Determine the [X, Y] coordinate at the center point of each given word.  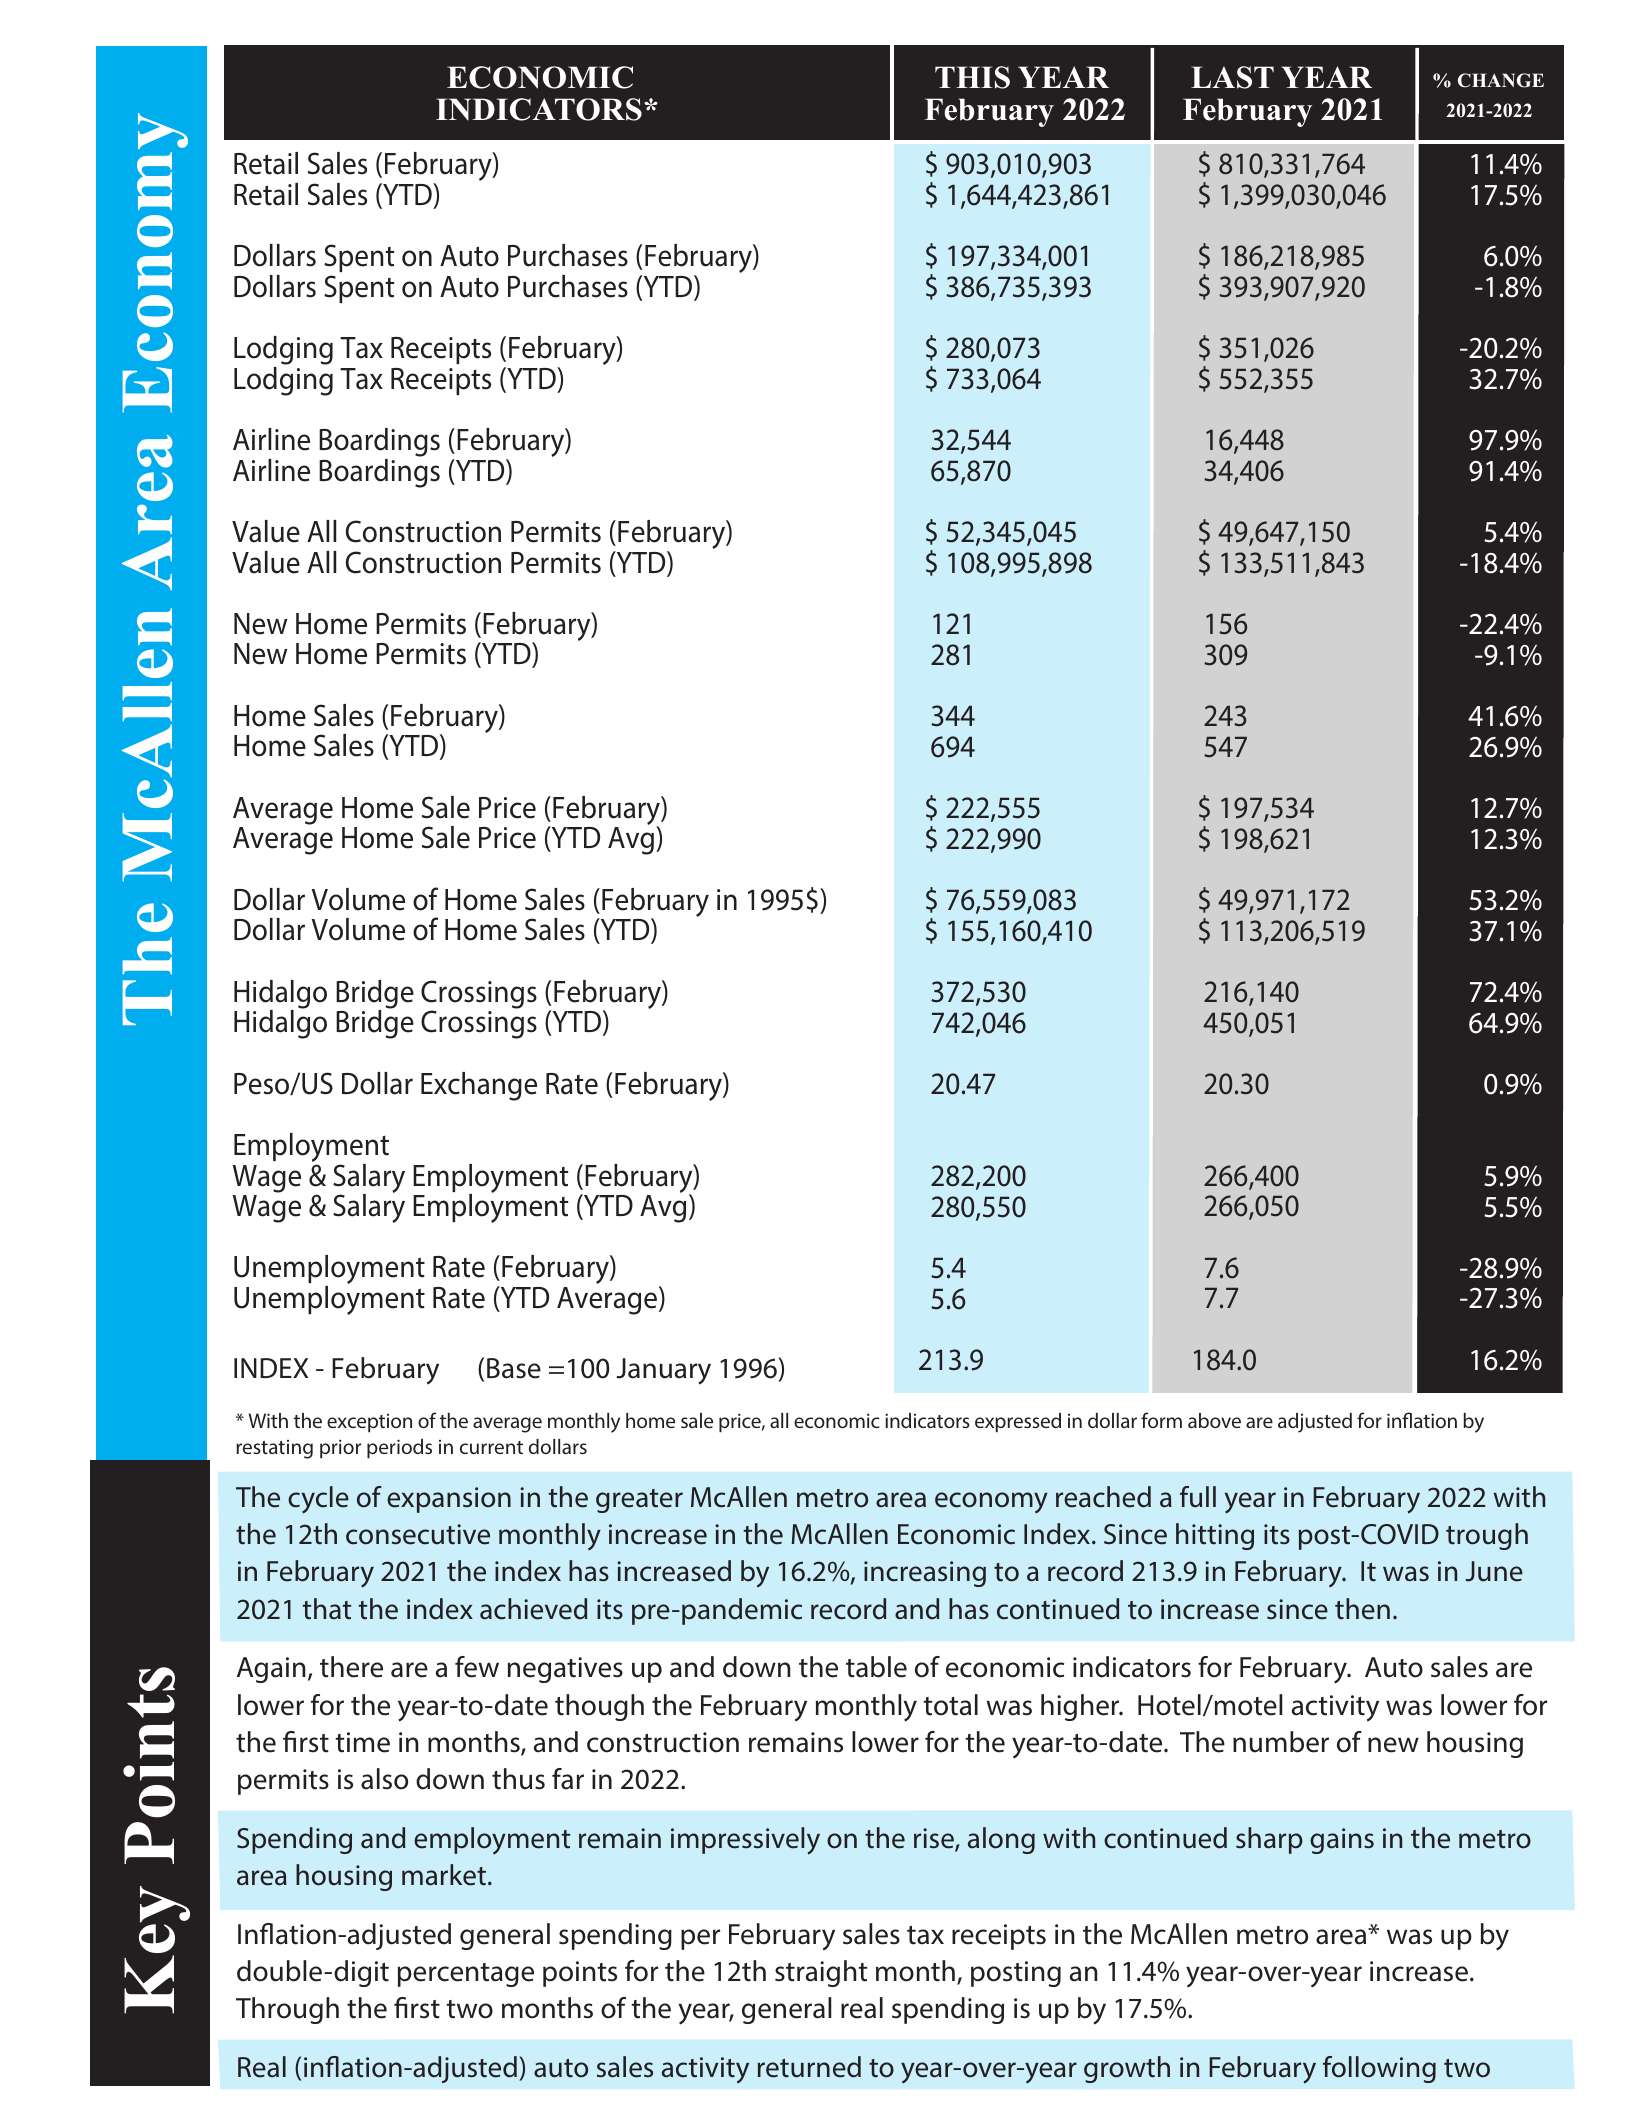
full [1198, 1496]
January [663, 1371]
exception [369, 1423]
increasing [925, 1574]
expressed [1018, 1422]
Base [514, 1368]
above [1214, 1420]
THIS [972, 77]
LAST [1232, 77]
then [1362, 1609]
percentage [466, 1975]
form [1161, 1420]
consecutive [418, 1534]
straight [821, 1973]
